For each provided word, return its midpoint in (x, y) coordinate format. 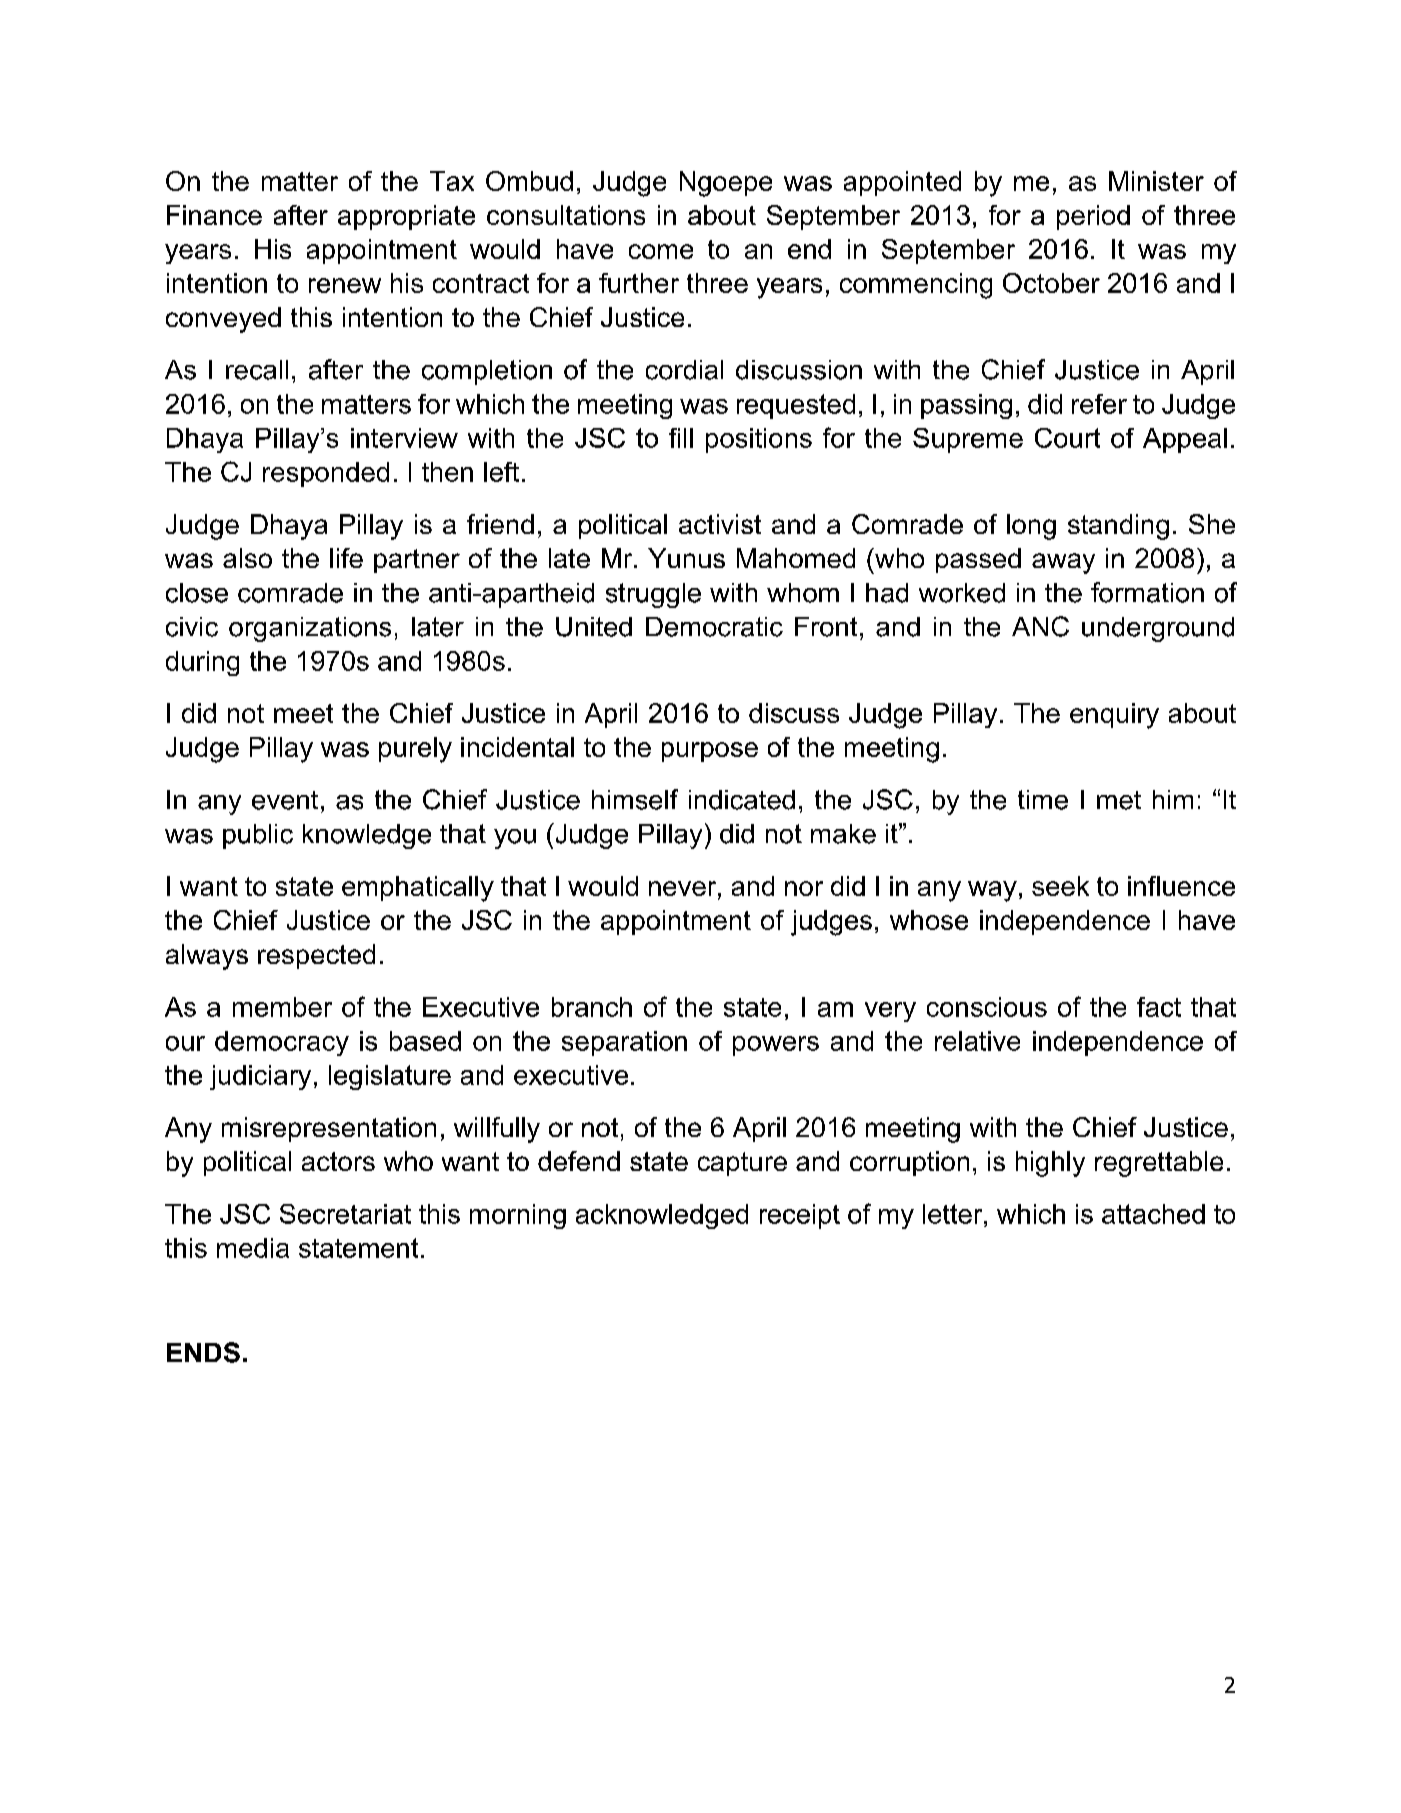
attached (1153, 1214)
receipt (800, 1216)
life (346, 558)
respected (316, 956)
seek (1060, 886)
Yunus (686, 558)
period (1093, 217)
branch (592, 1007)
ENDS (203, 1352)
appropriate (406, 217)
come (661, 251)
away (1063, 563)
